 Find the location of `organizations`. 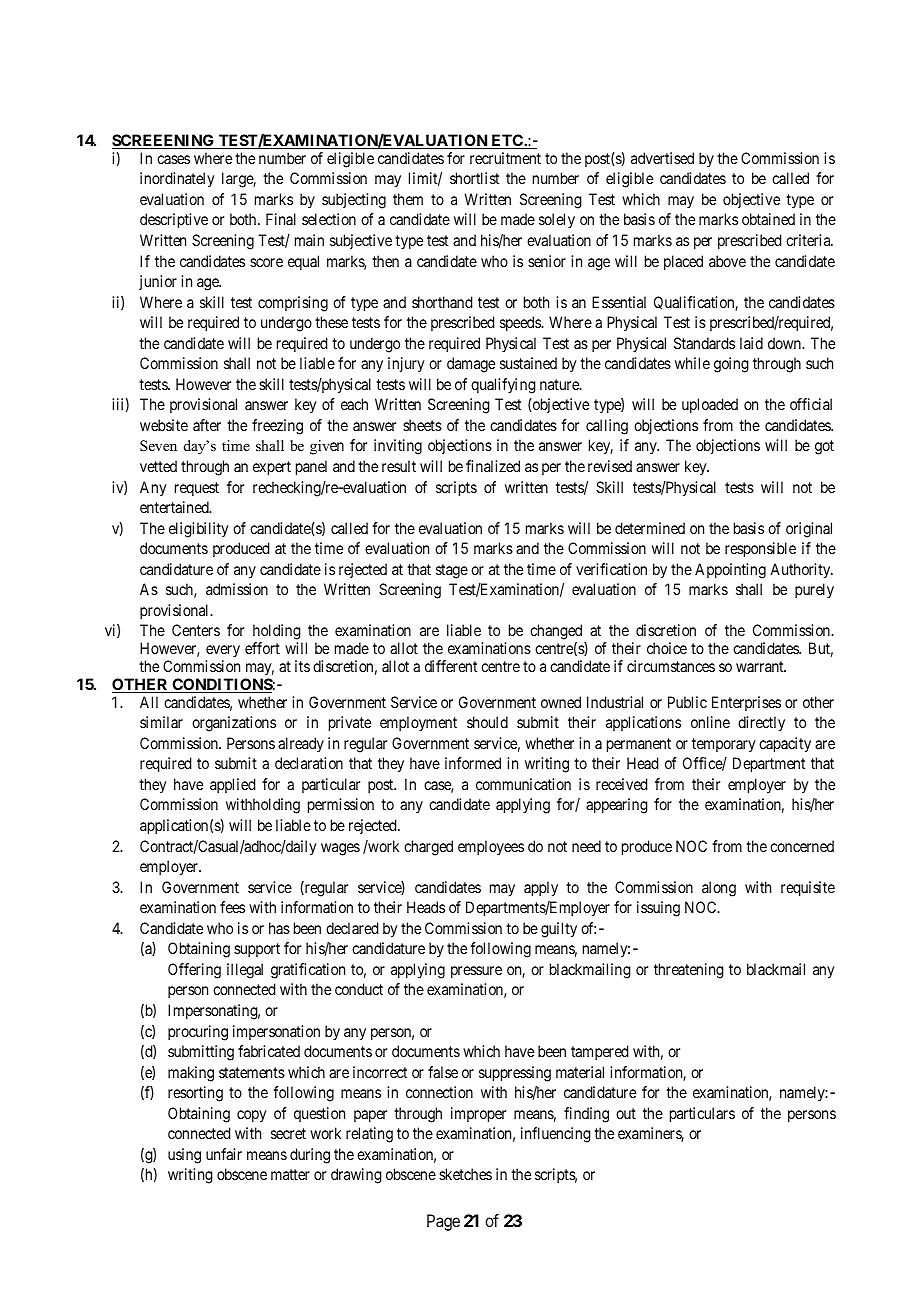

organizations is located at coordinates (234, 724).
